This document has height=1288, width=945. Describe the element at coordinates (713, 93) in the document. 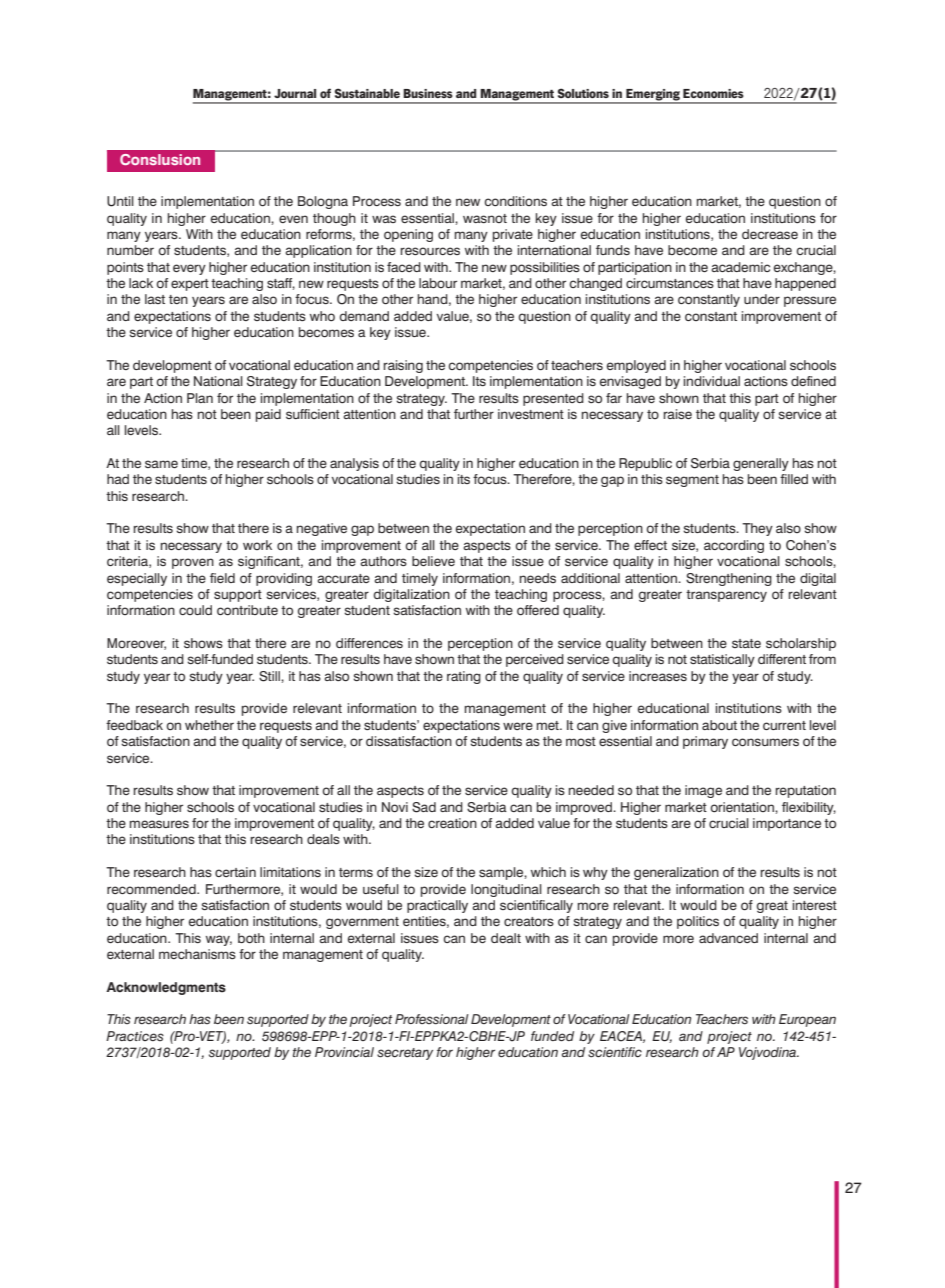

I see `Economies` at that location.
